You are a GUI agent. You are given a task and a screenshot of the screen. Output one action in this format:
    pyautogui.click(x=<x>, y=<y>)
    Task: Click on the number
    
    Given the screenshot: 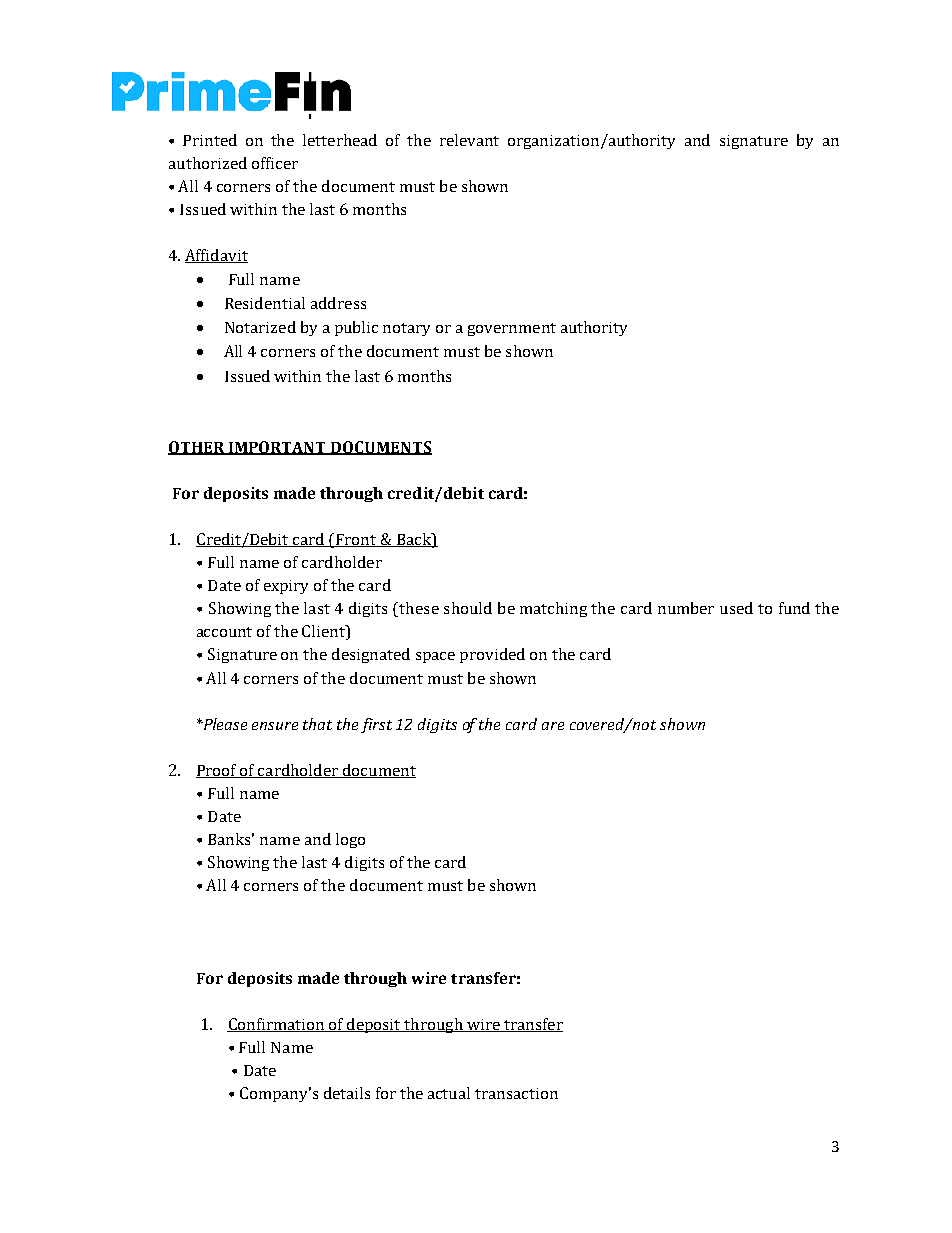 What is the action you would take?
    pyautogui.click(x=686, y=608)
